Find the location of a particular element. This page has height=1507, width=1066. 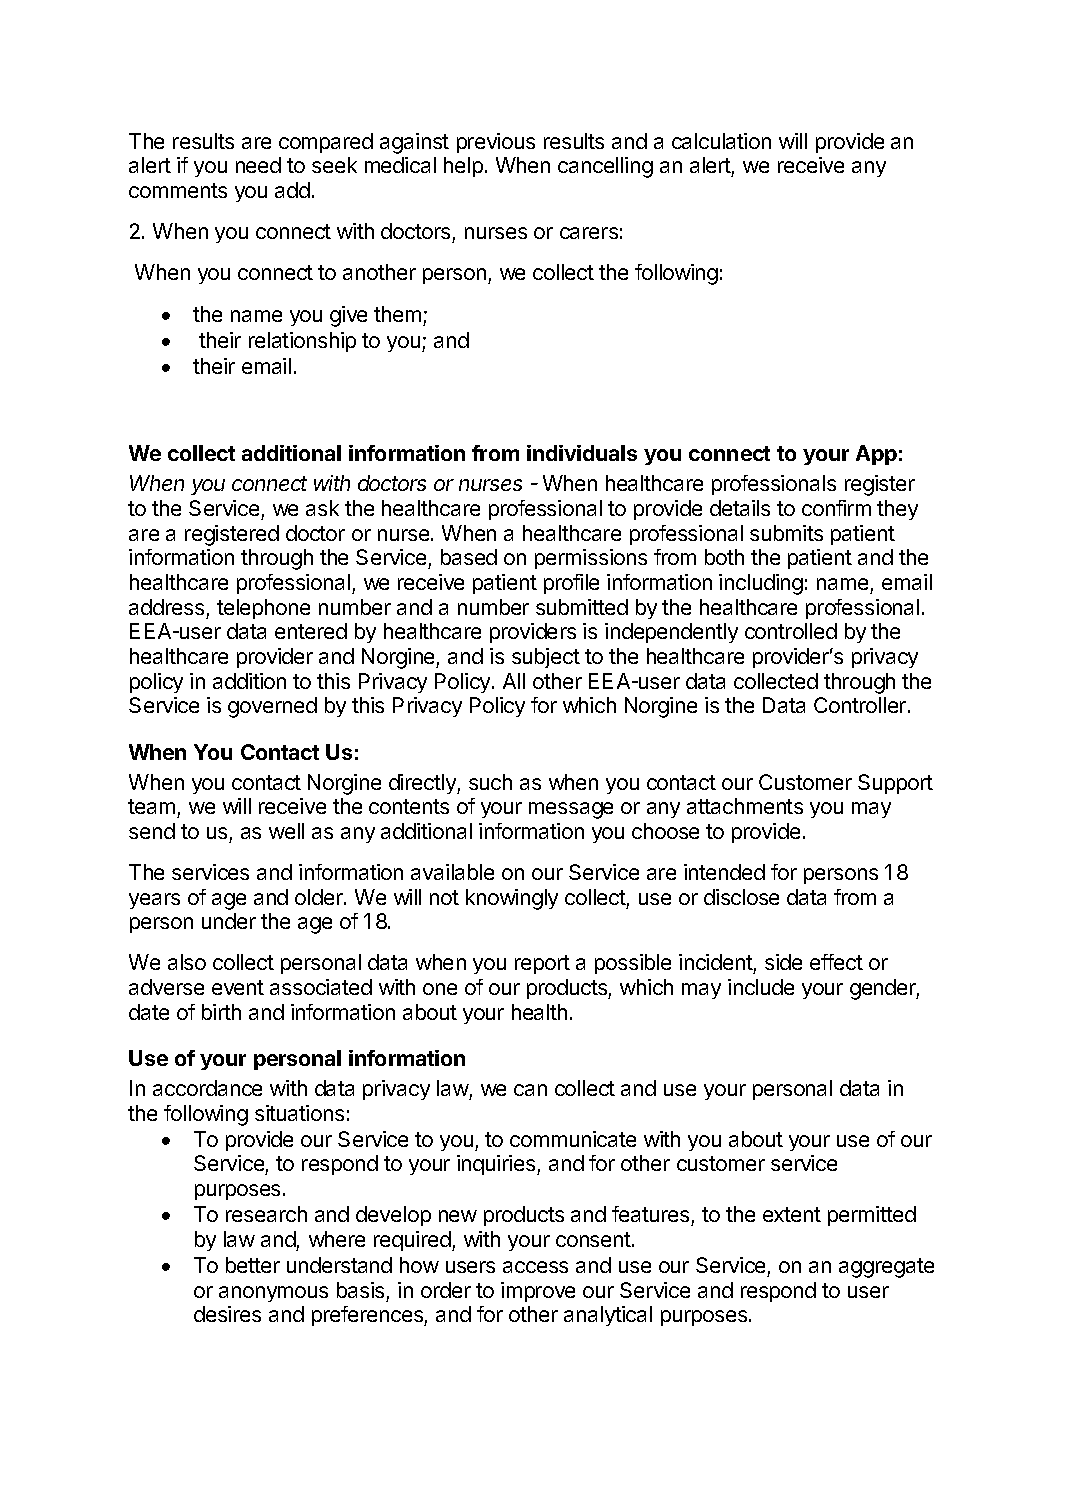

ask is located at coordinates (322, 508).
